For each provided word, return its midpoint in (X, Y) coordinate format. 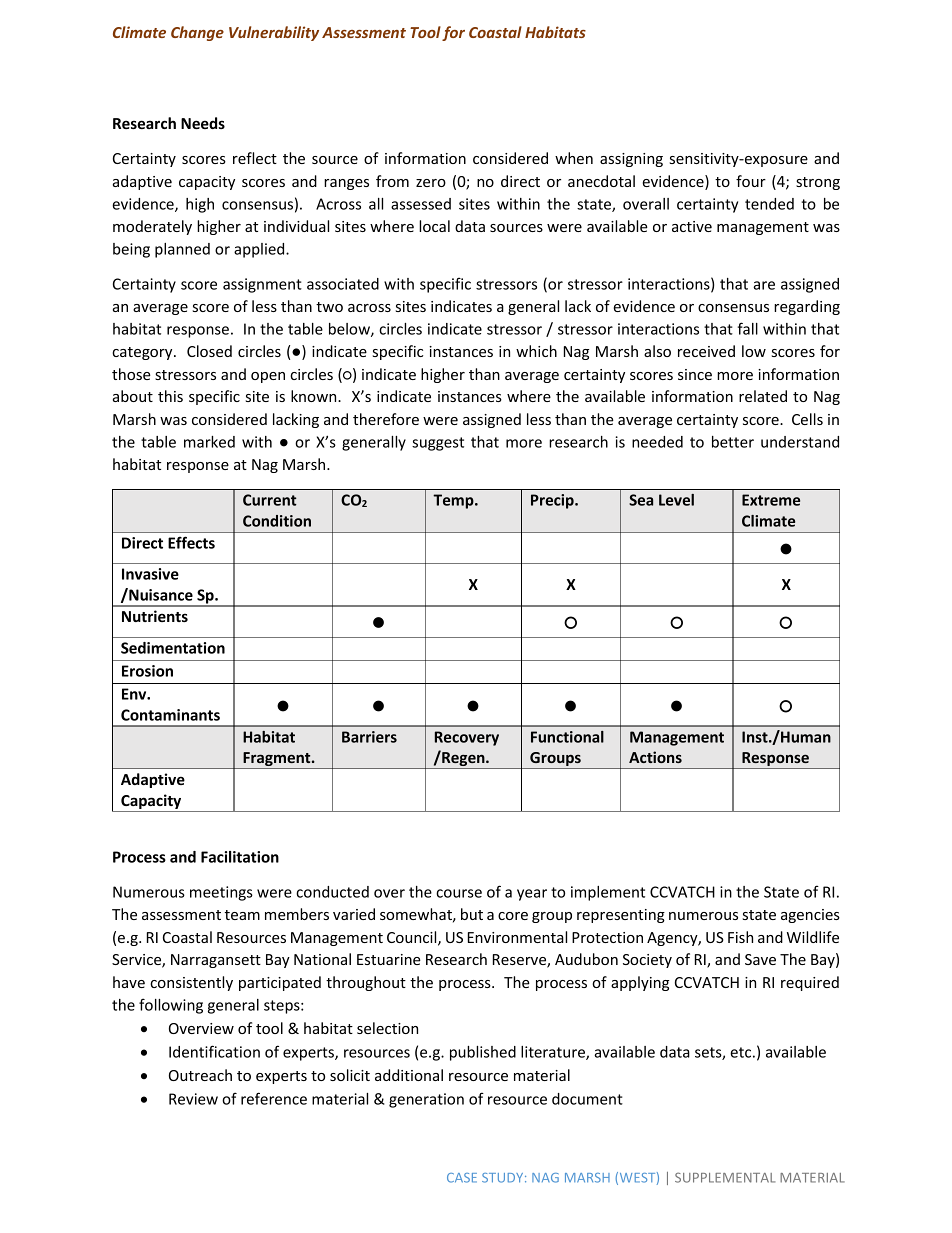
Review (193, 1099)
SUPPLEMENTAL (725, 1177)
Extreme (771, 500)
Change (197, 33)
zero (431, 183)
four (751, 181)
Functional (567, 737)
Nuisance (160, 594)
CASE (462, 1178)
